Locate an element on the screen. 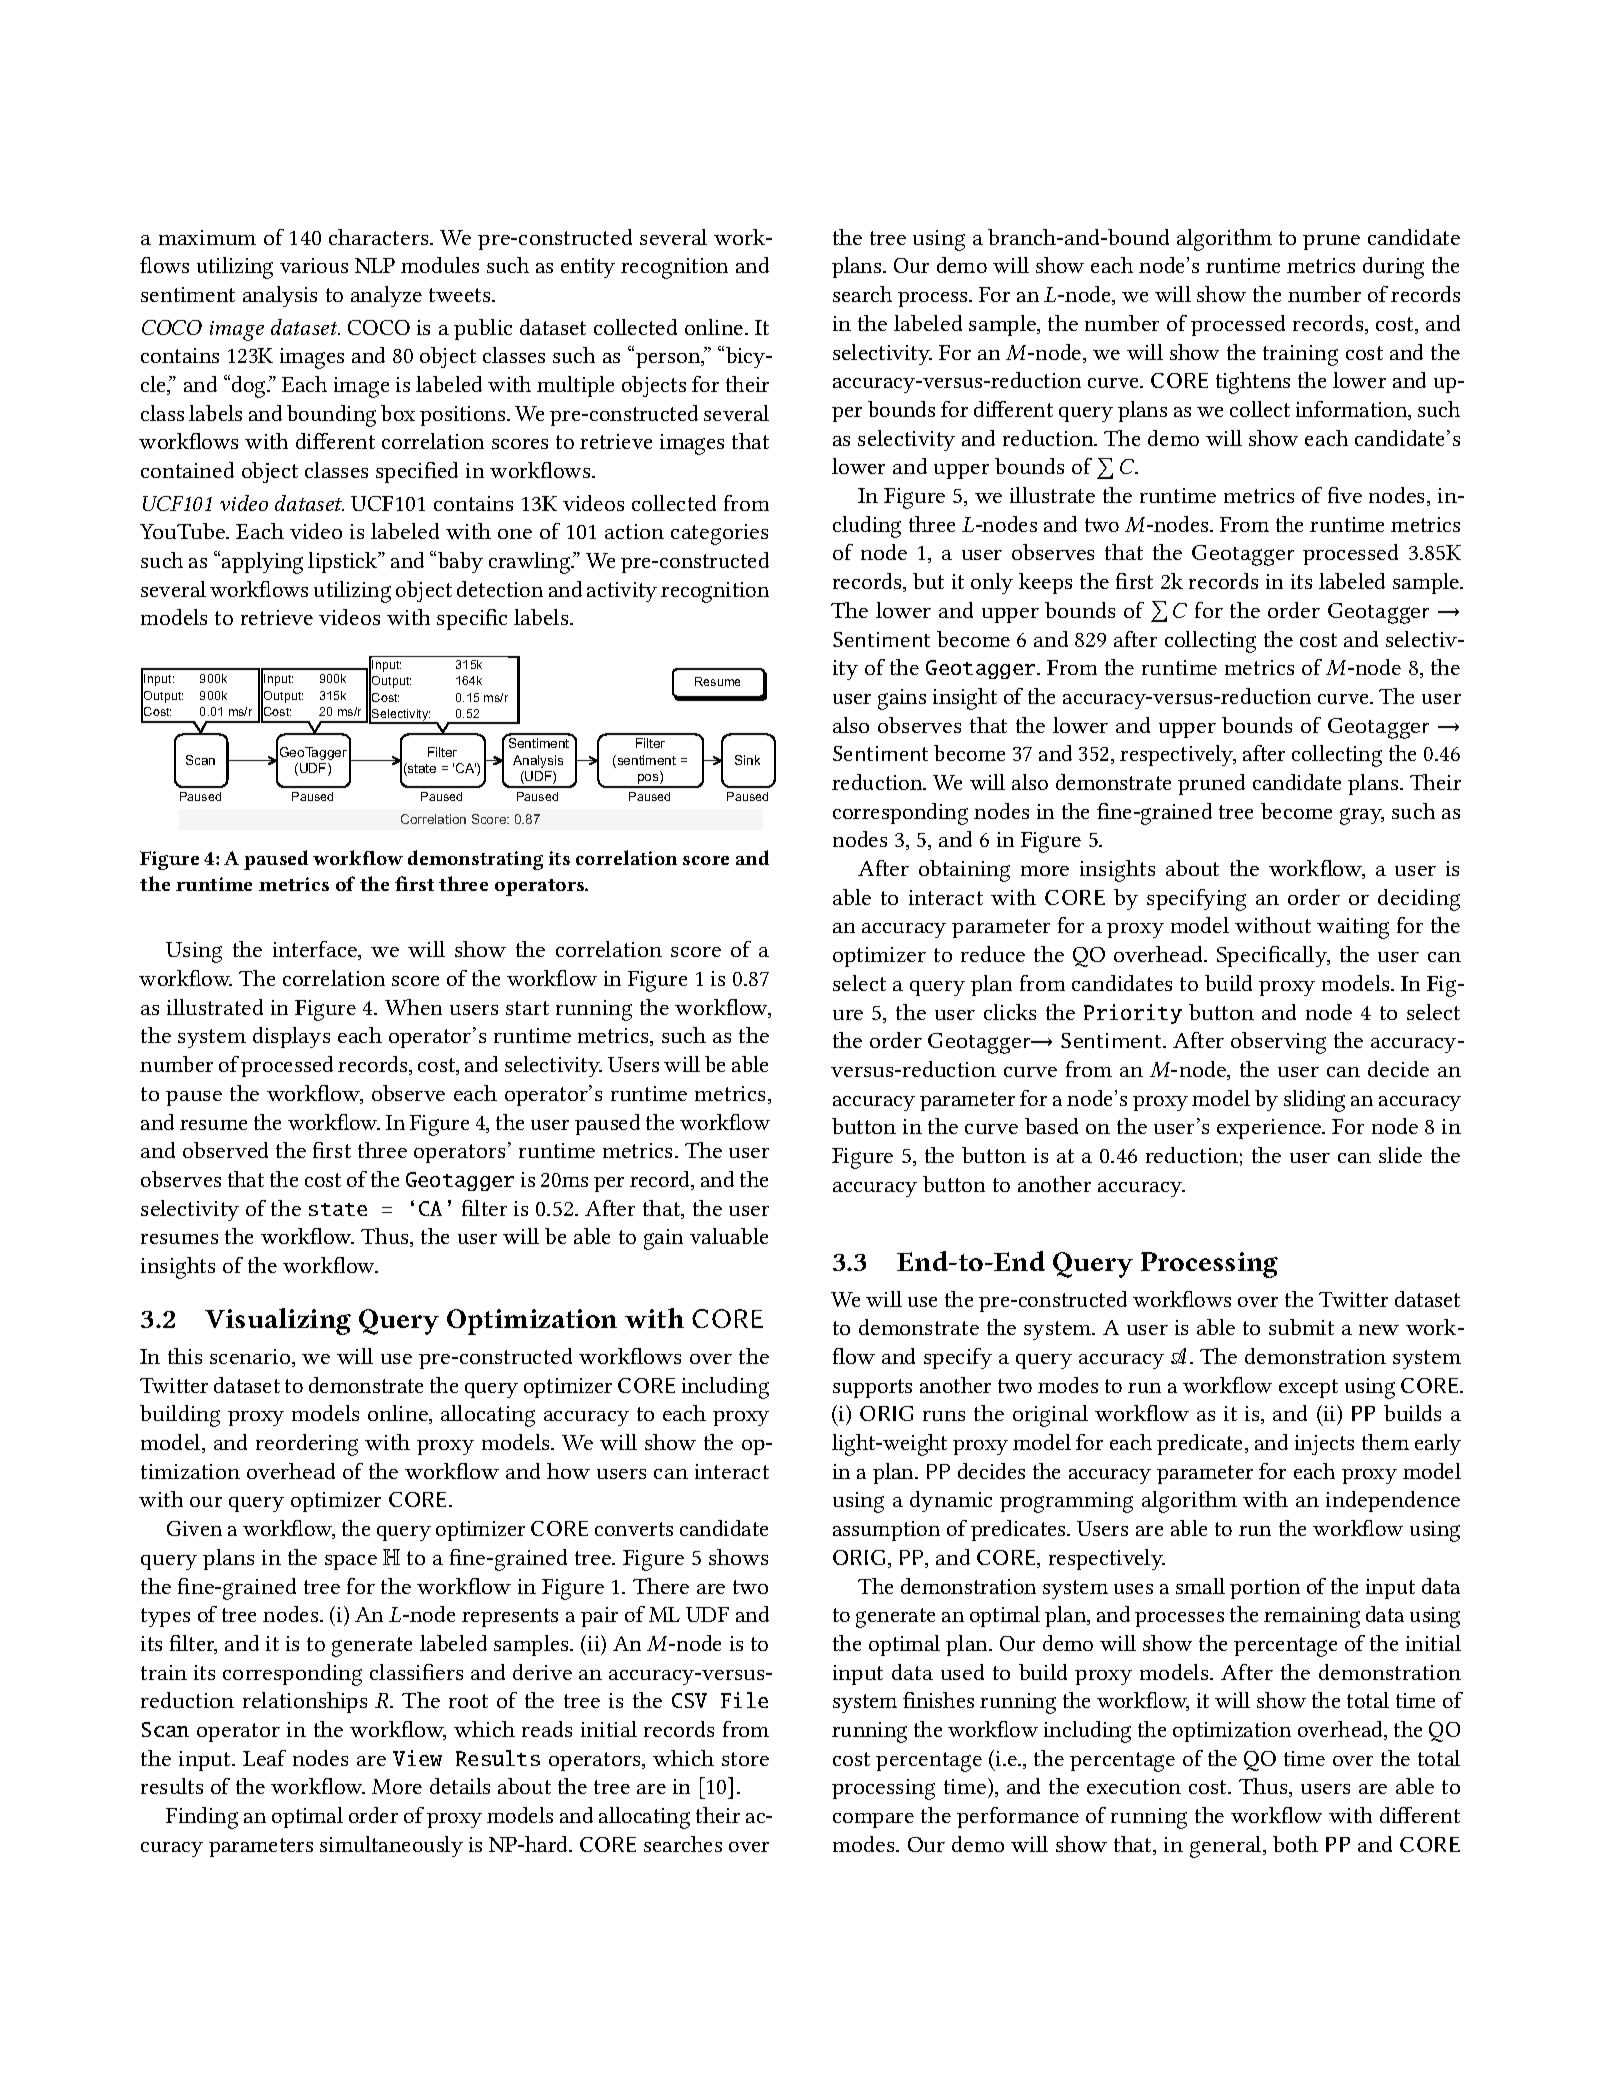  submit is located at coordinates (1301, 1327).
